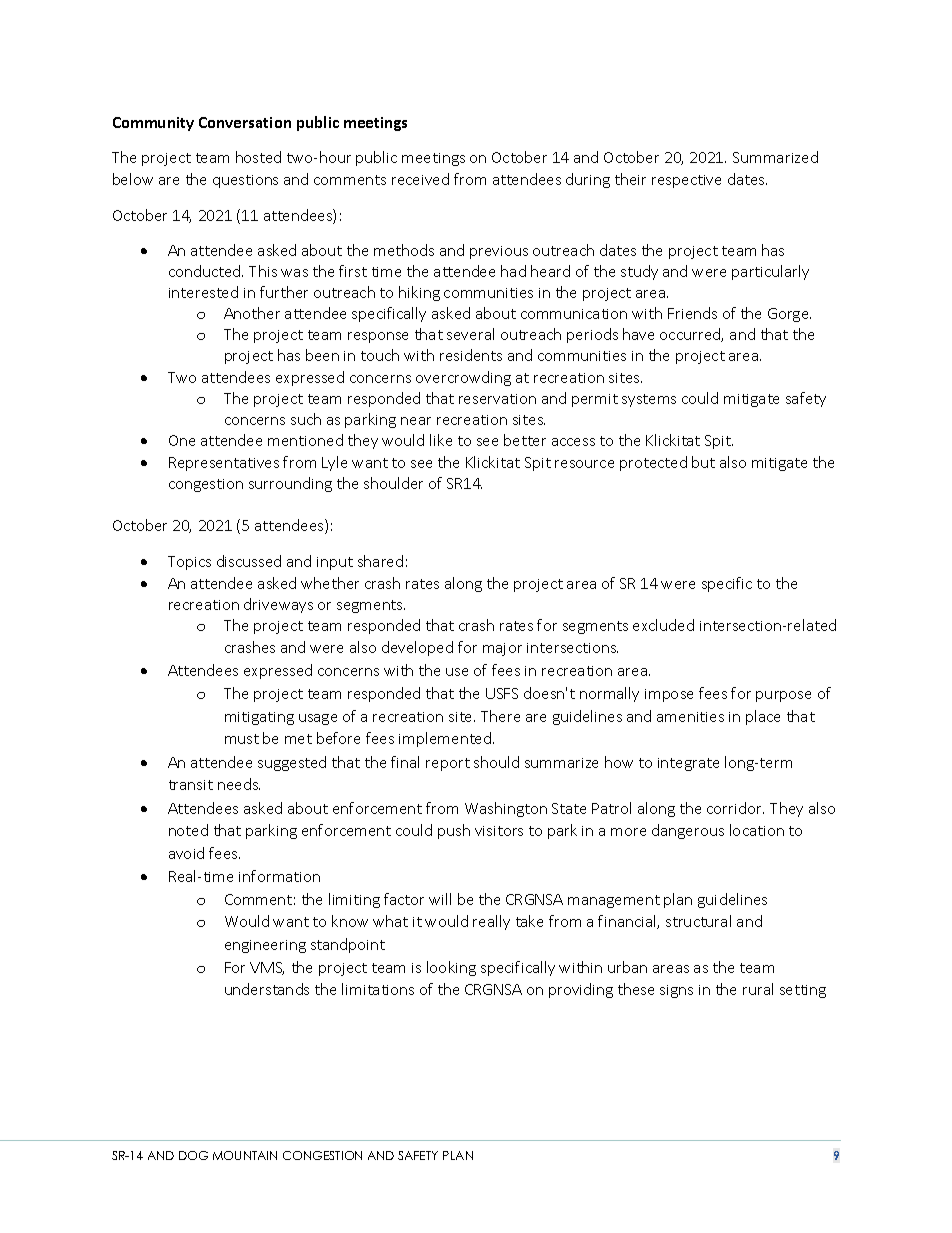  I want to click on transit, so click(191, 785).
